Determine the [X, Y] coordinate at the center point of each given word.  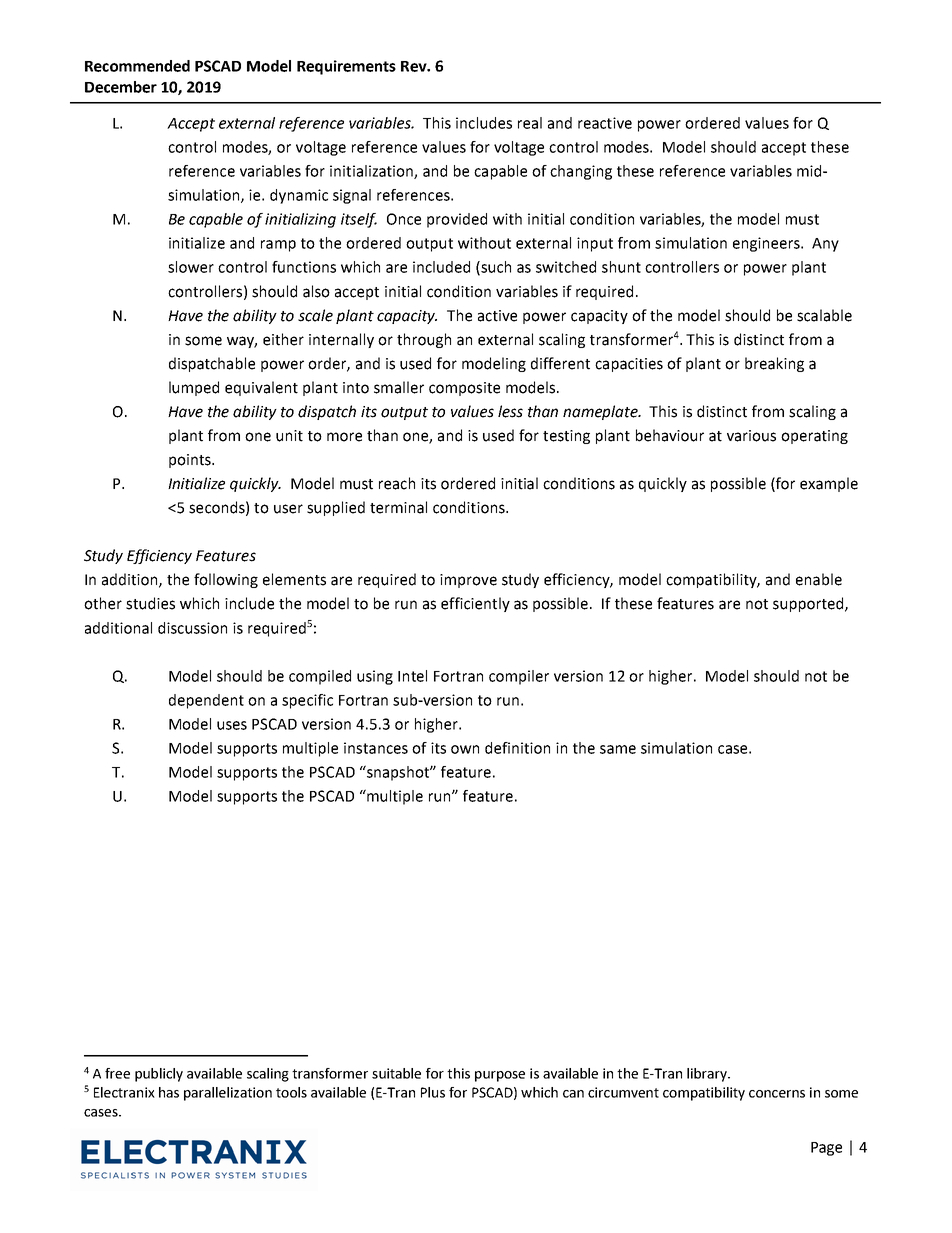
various [751, 436]
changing [581, 172]
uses [232, 725]
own [465, 749]
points [191, 461]
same [618, 749]
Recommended [137, 66]
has [169, 1092]
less [510, 411]
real [530, 123]
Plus [433, 1092]
